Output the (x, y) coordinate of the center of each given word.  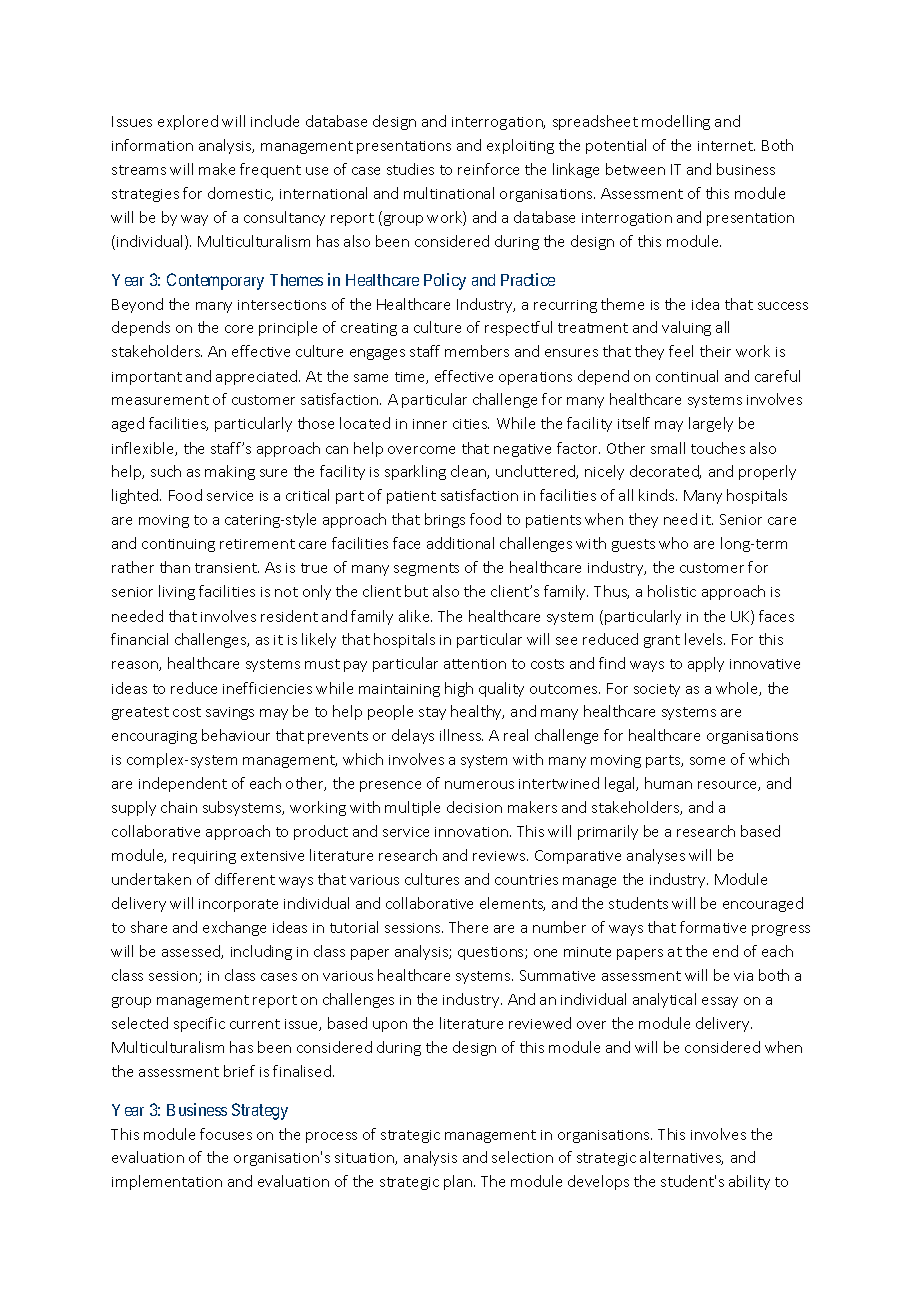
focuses (226, 1134)
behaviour (236, 735)
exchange (234, 928)
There (468, 927)
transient (227, 568)
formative (713, 927)
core (239, 329)
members (477, 351)
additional (460, 543)
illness (461, 735)
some (707, 761)
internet (726, 146)
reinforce (488, 169)
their (715, 351)
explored (188, 122)
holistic (672, 591)
